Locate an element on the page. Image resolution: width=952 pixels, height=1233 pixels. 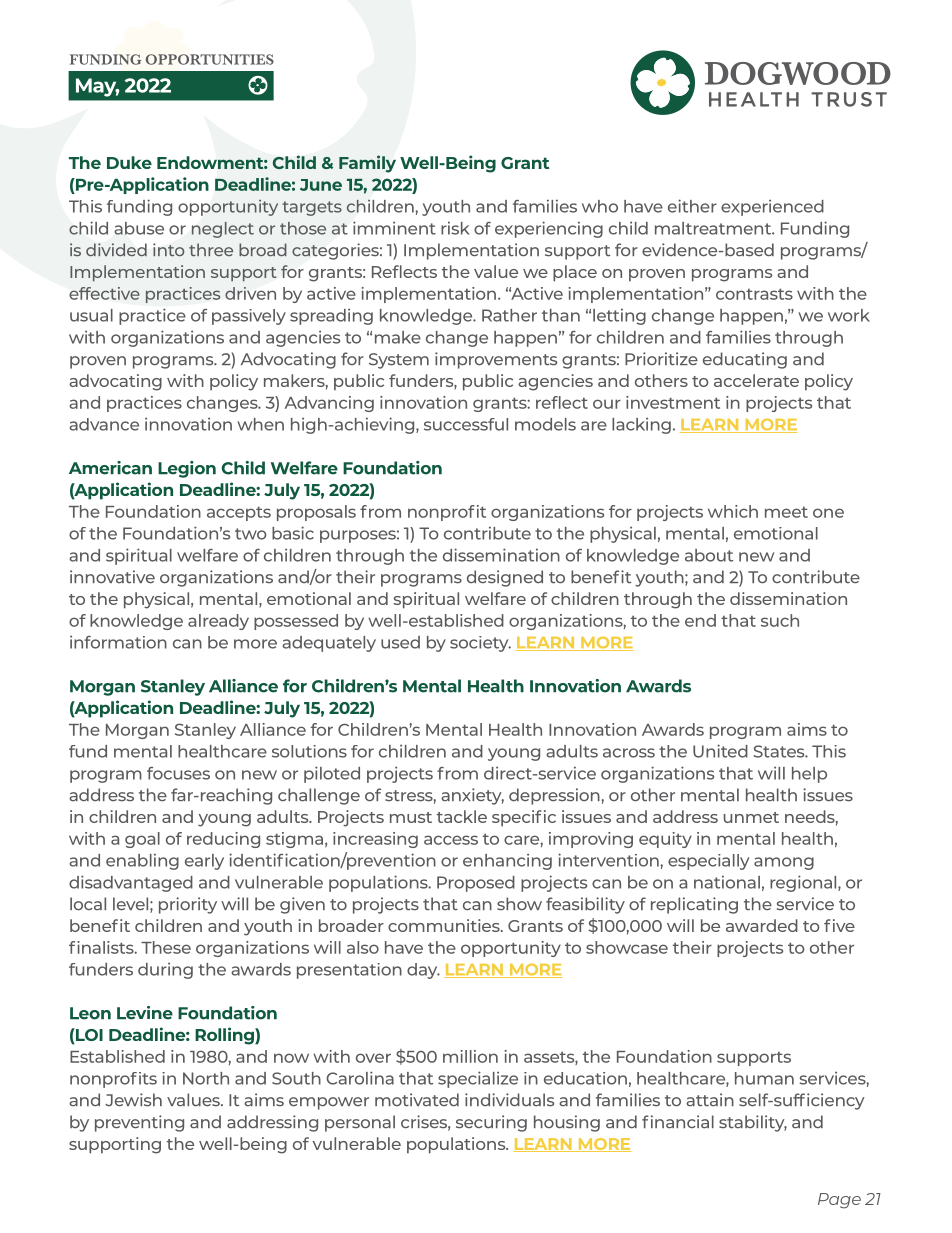
stability is located at coordinates (753, 1123).
